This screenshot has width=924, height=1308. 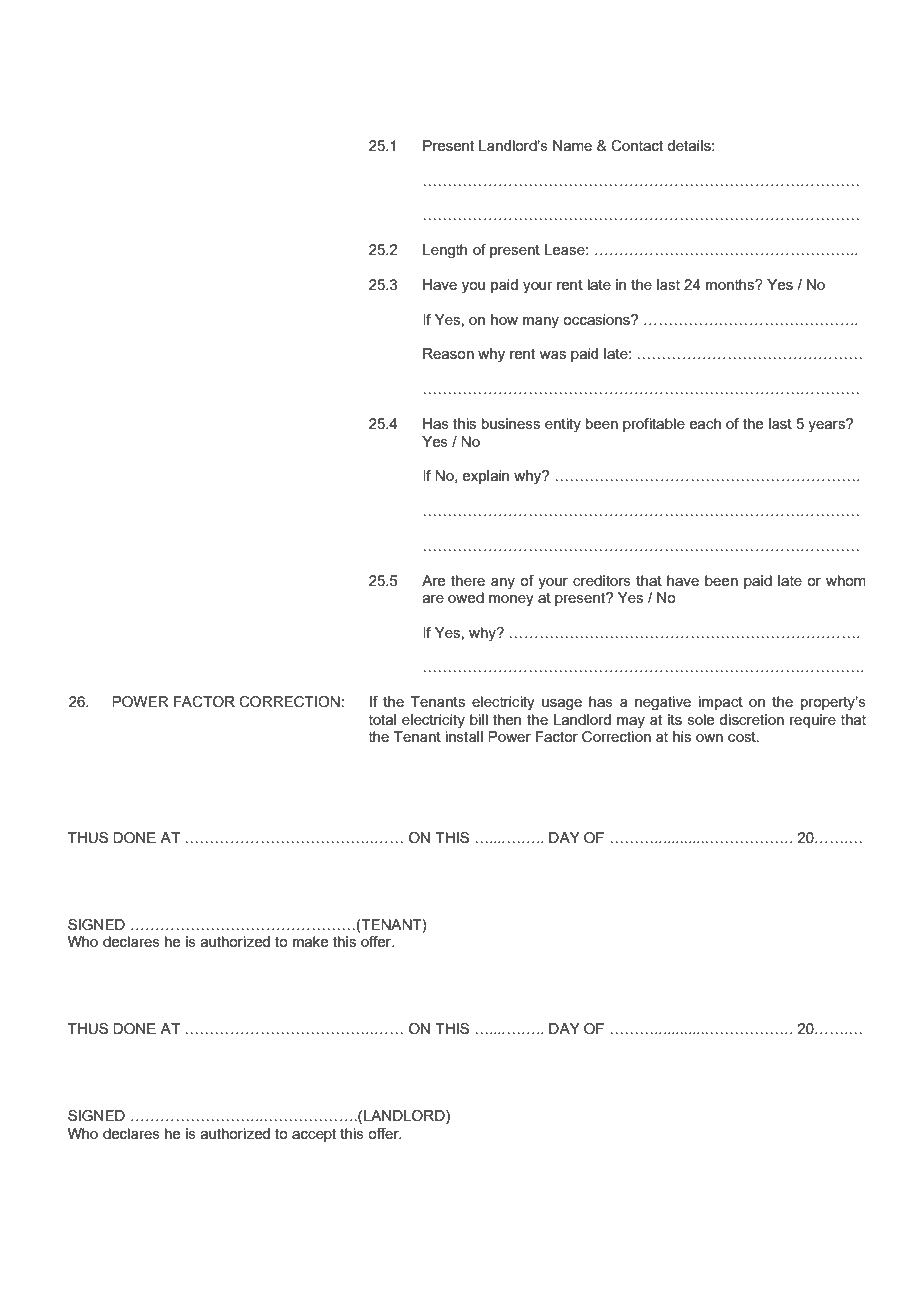 What do you see at coordinates (602, 580) in the screenshot?
I see `creditors` at bounding box center [602, 580].
